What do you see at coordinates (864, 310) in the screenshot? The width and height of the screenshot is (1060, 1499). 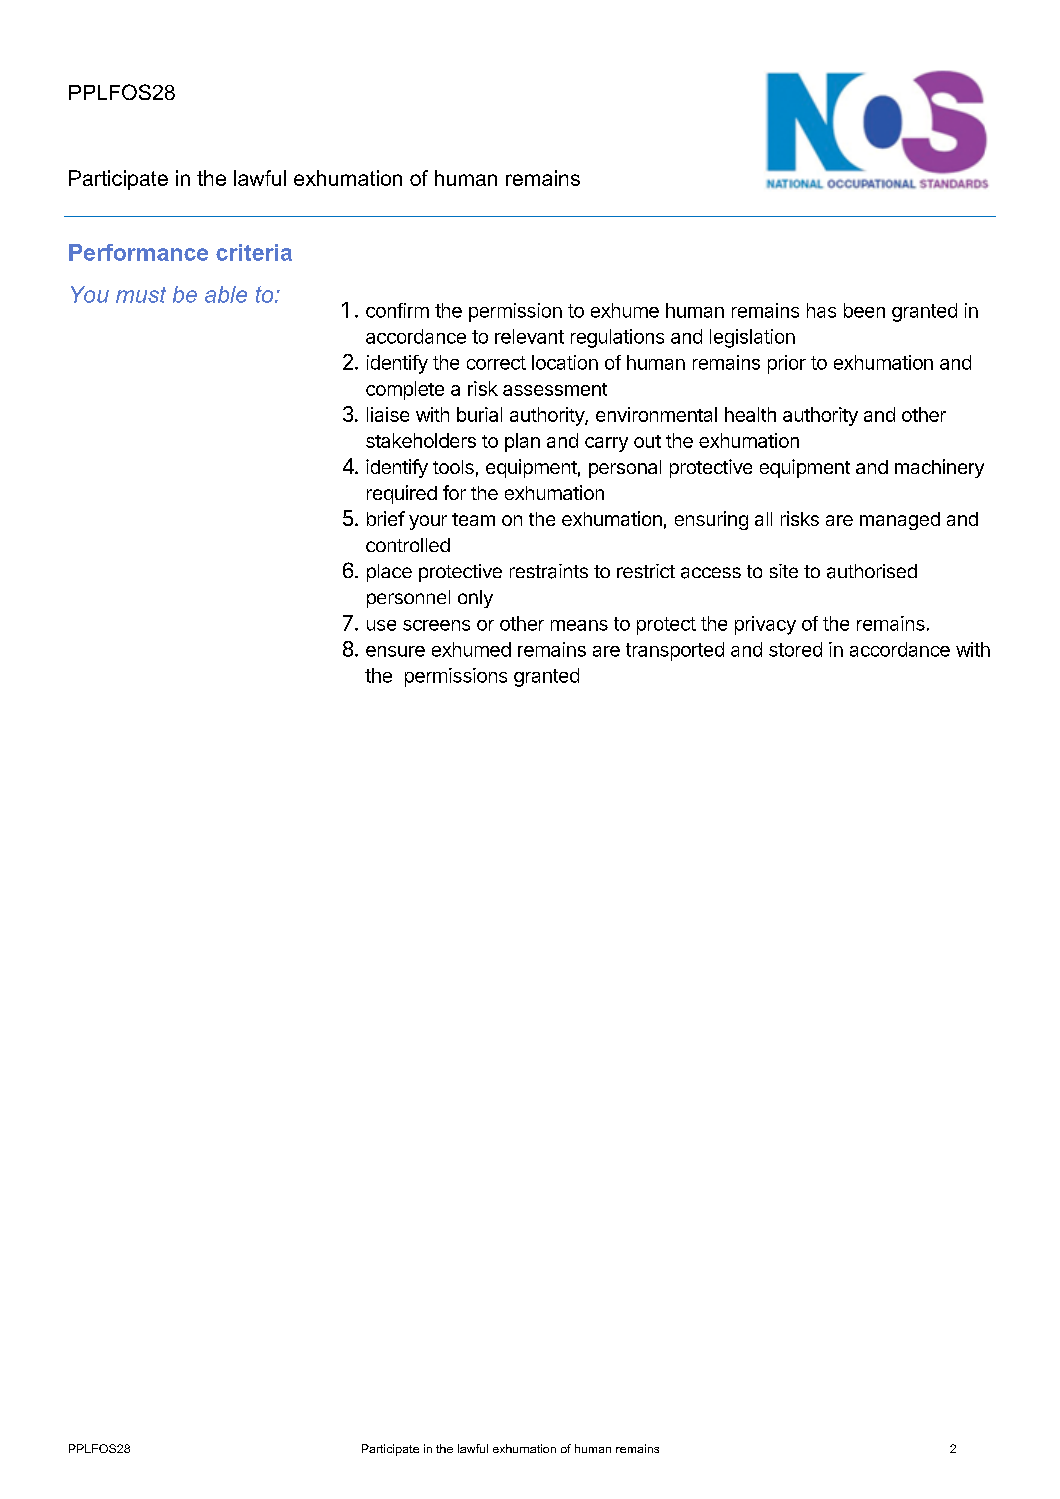 I see `been` at bounding box center [864, 310].
